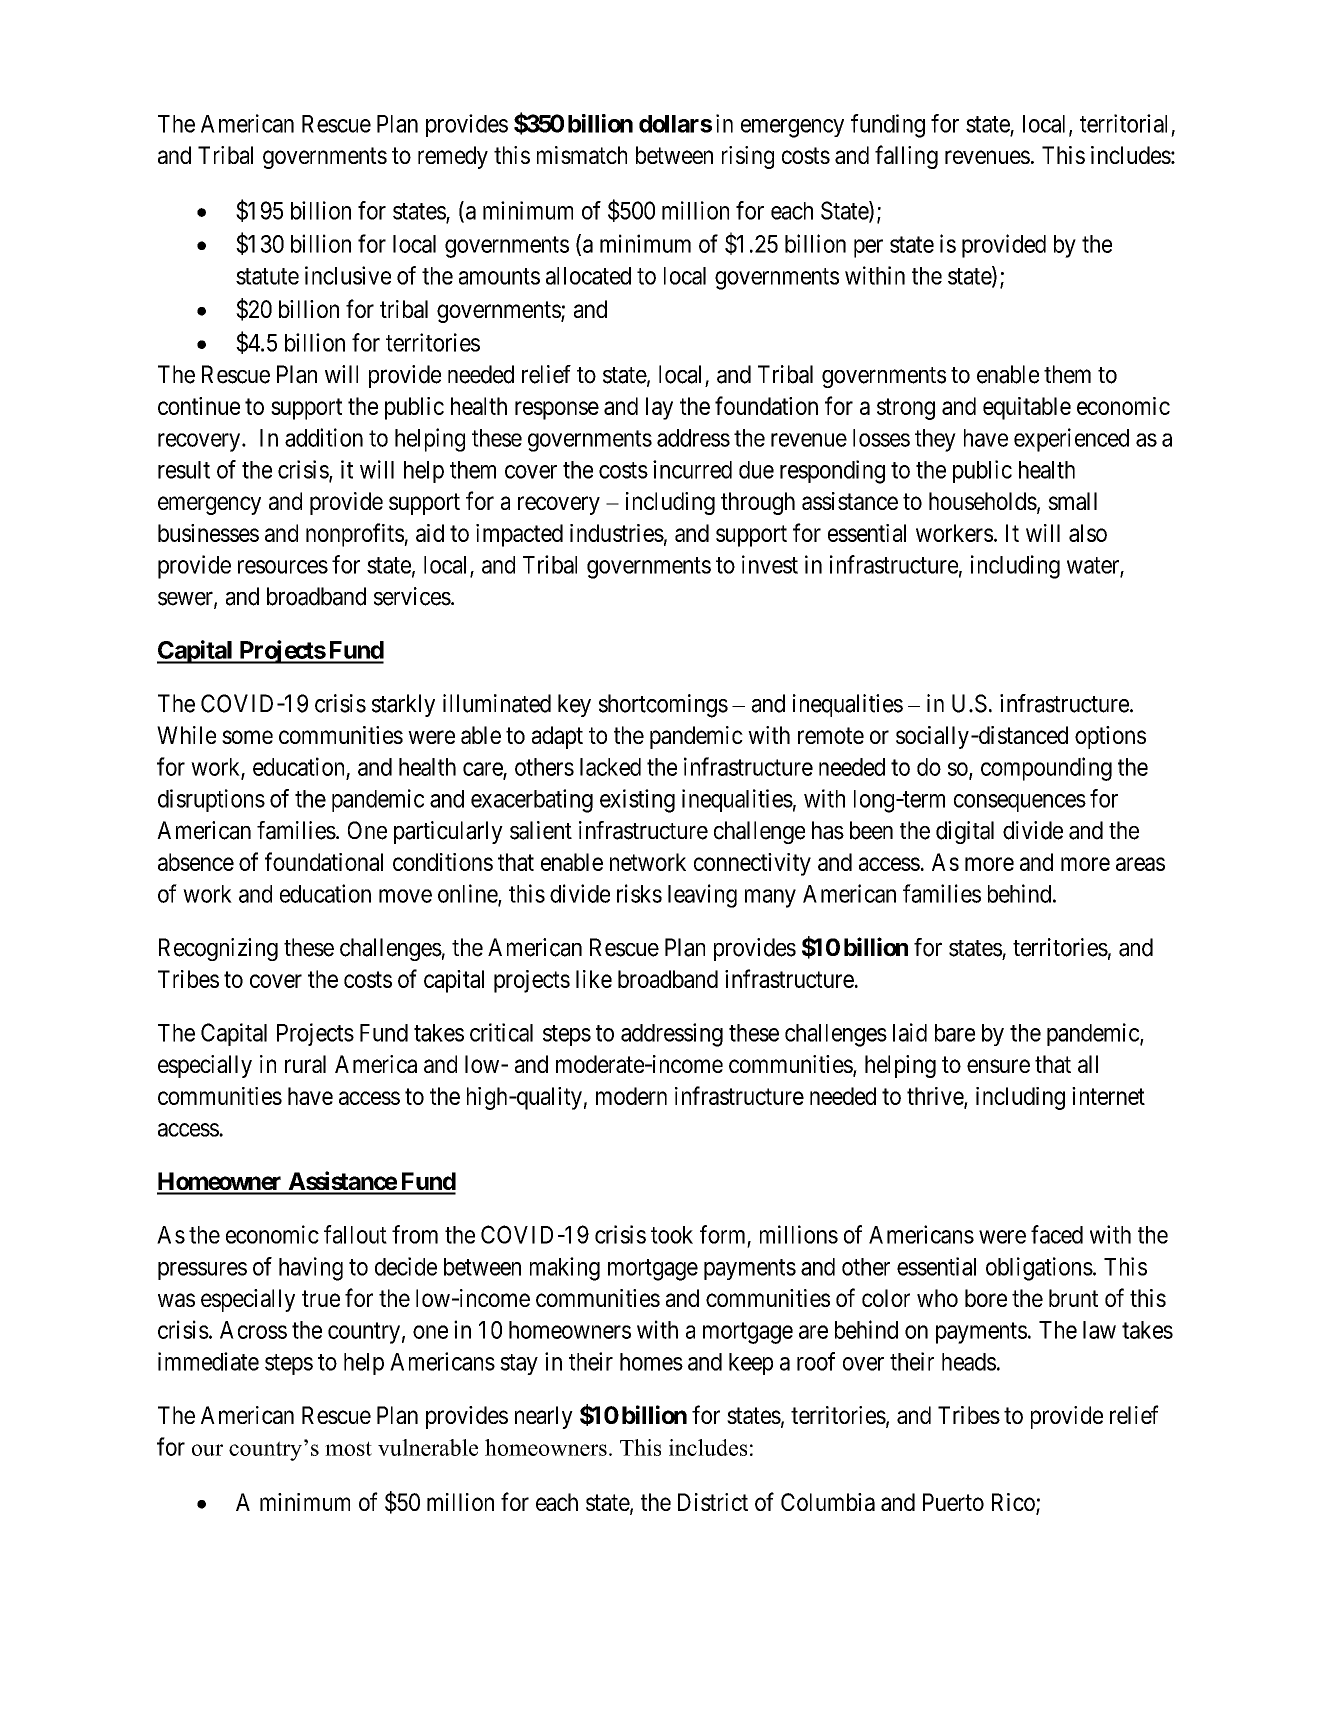 Image resolution: width=1334 pixels, height=1727 pixels. I want to click on mismatch, so click(582, 155).
